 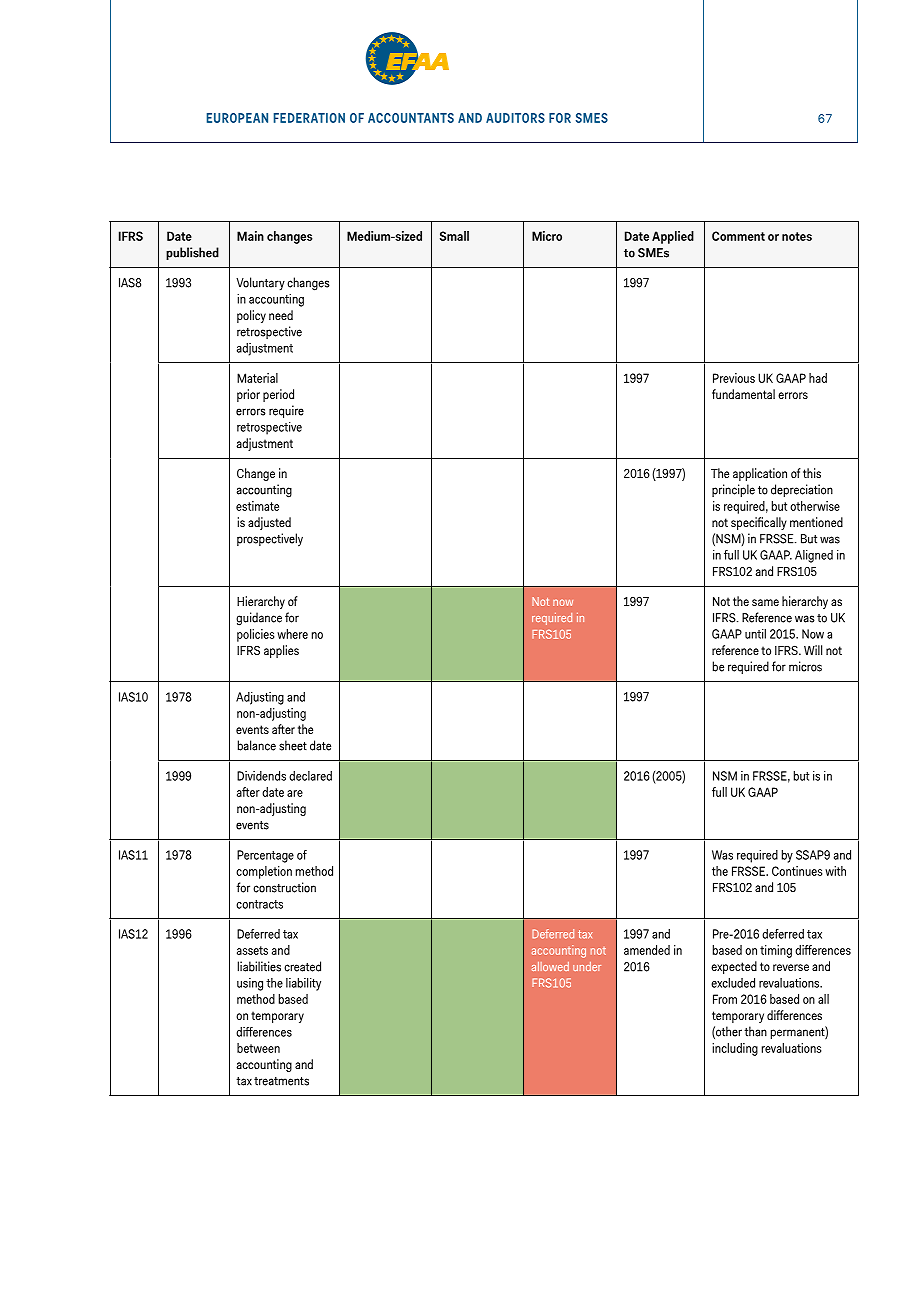 What do you see at coordinates (259, 619) in the screenshot?
I see `guidance` at bounding box center [259, 619].
